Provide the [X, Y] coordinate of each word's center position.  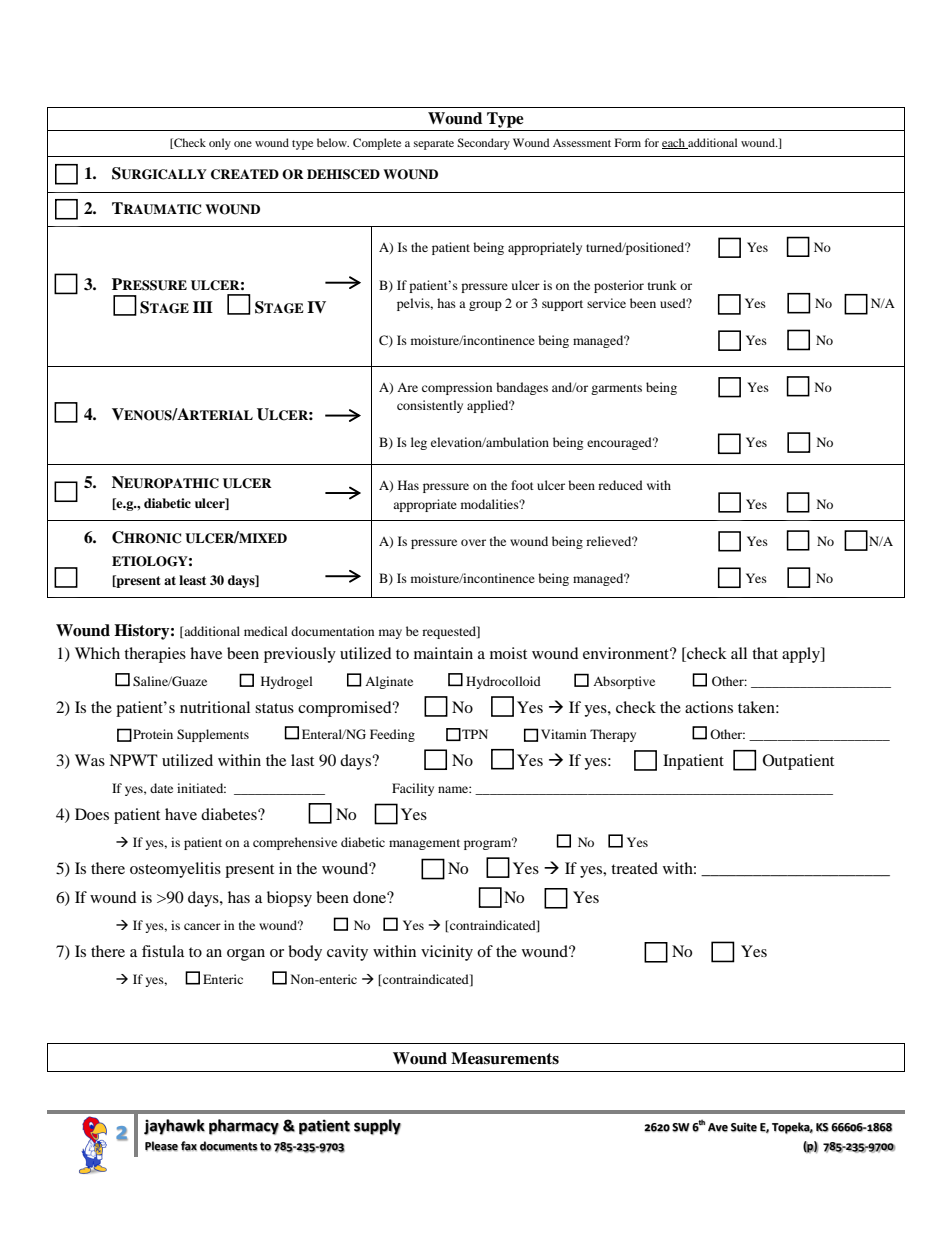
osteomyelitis [175, 870]
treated [634, 868]
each [674, 143]
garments [616, 389]
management [424, 844]
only [220, 144]
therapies [155, 655]
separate [434, 145]
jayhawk [174, 1127]
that [765, 653]
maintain [443, 653]
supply [377, 1127]
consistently [430, 406]
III [203, 307]
